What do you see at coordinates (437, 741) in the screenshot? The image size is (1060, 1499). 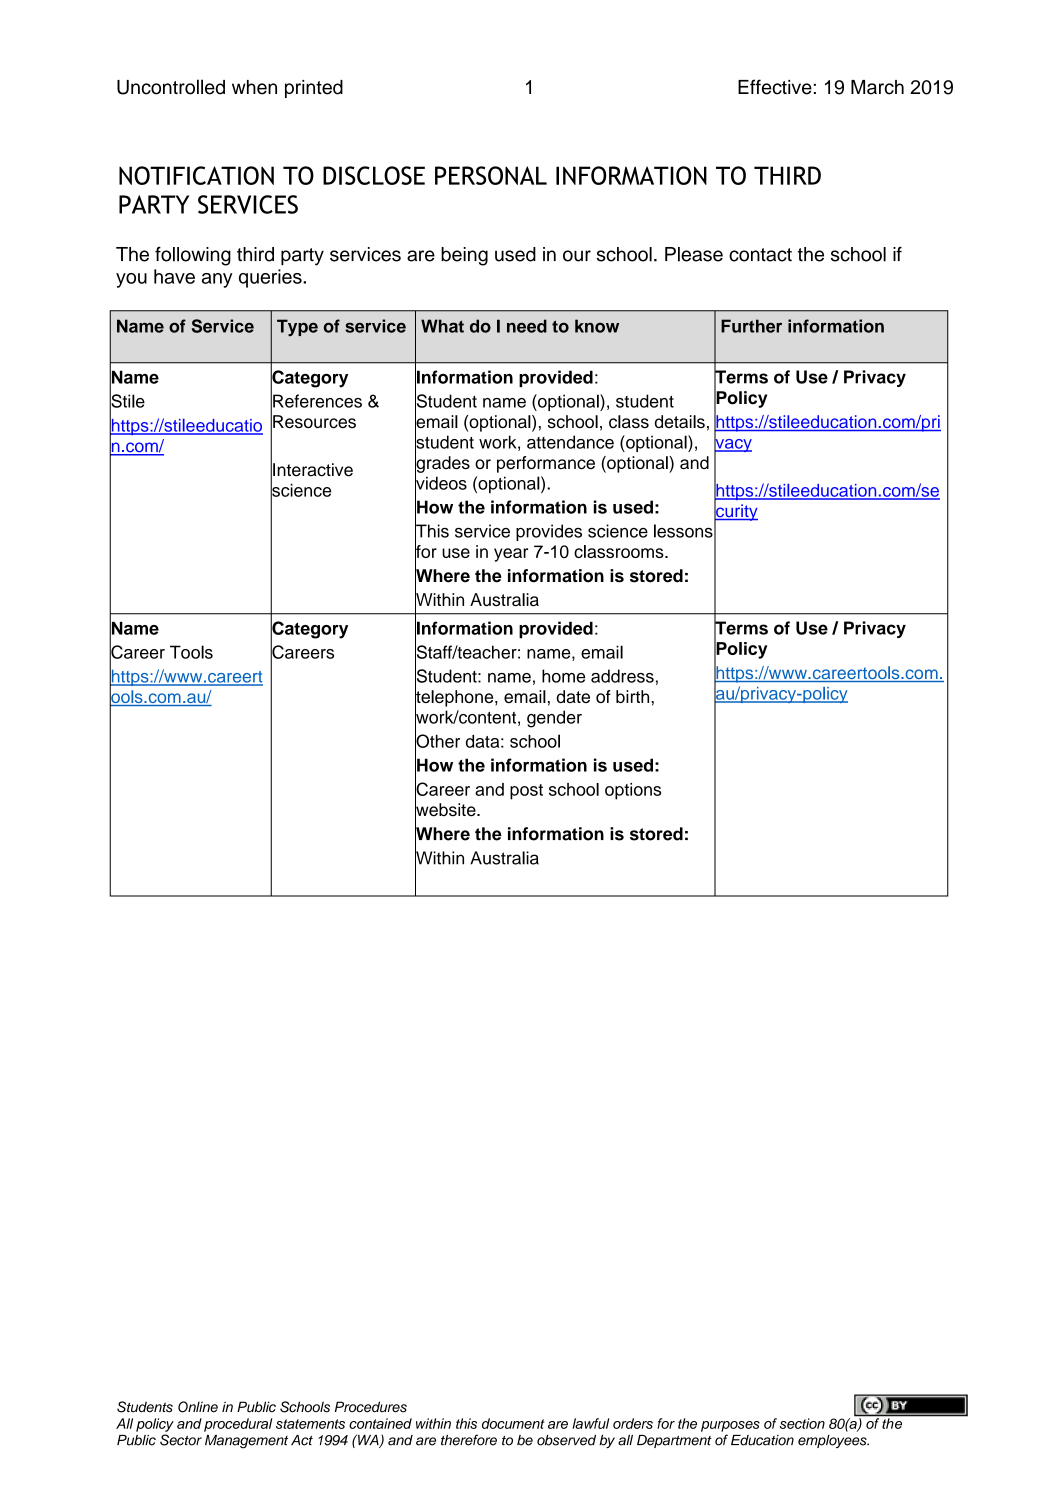 I see `Other` at bounding box center [437, 741].
